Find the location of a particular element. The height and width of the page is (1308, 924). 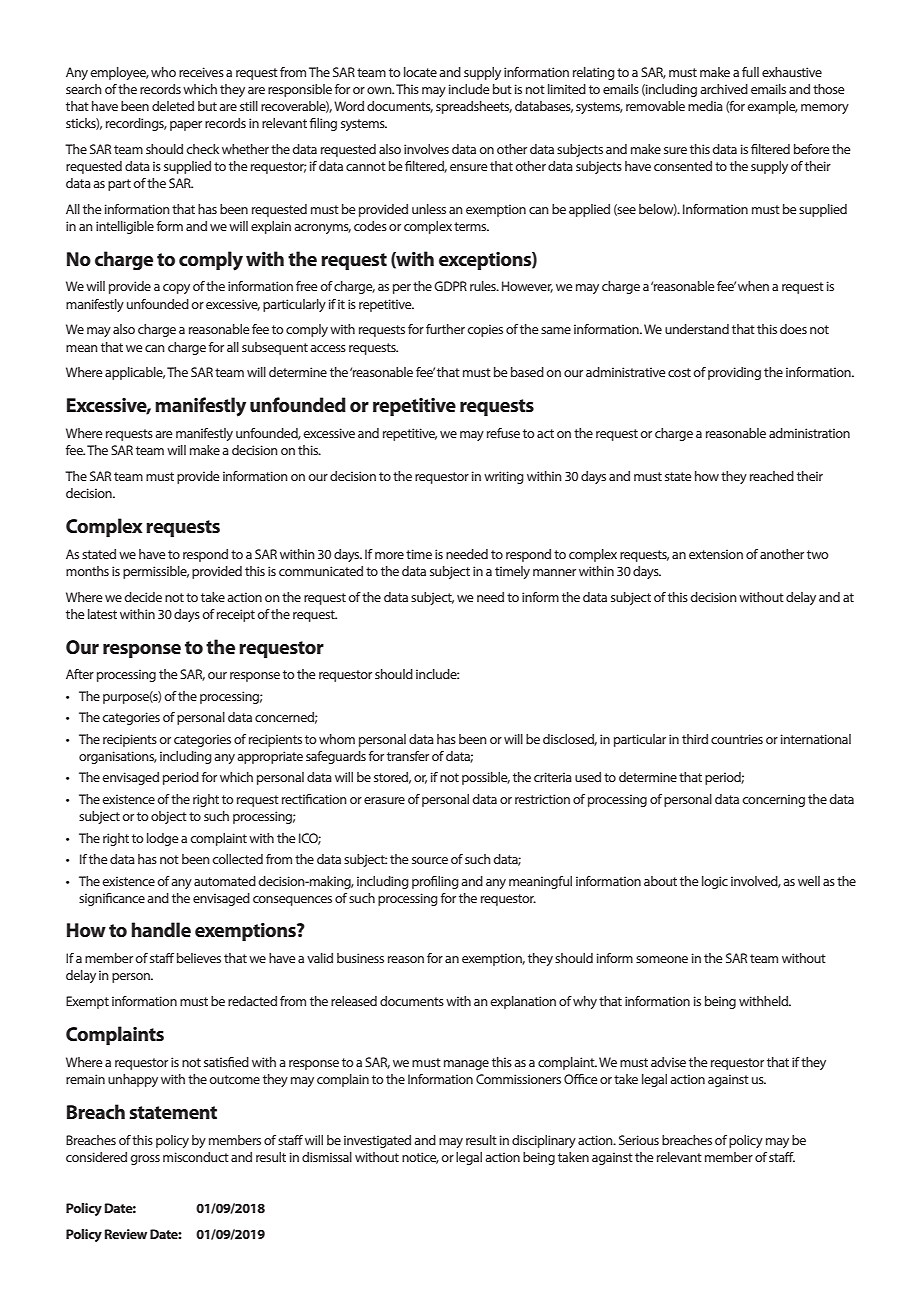

believes is located at coordinates (199, 958).
